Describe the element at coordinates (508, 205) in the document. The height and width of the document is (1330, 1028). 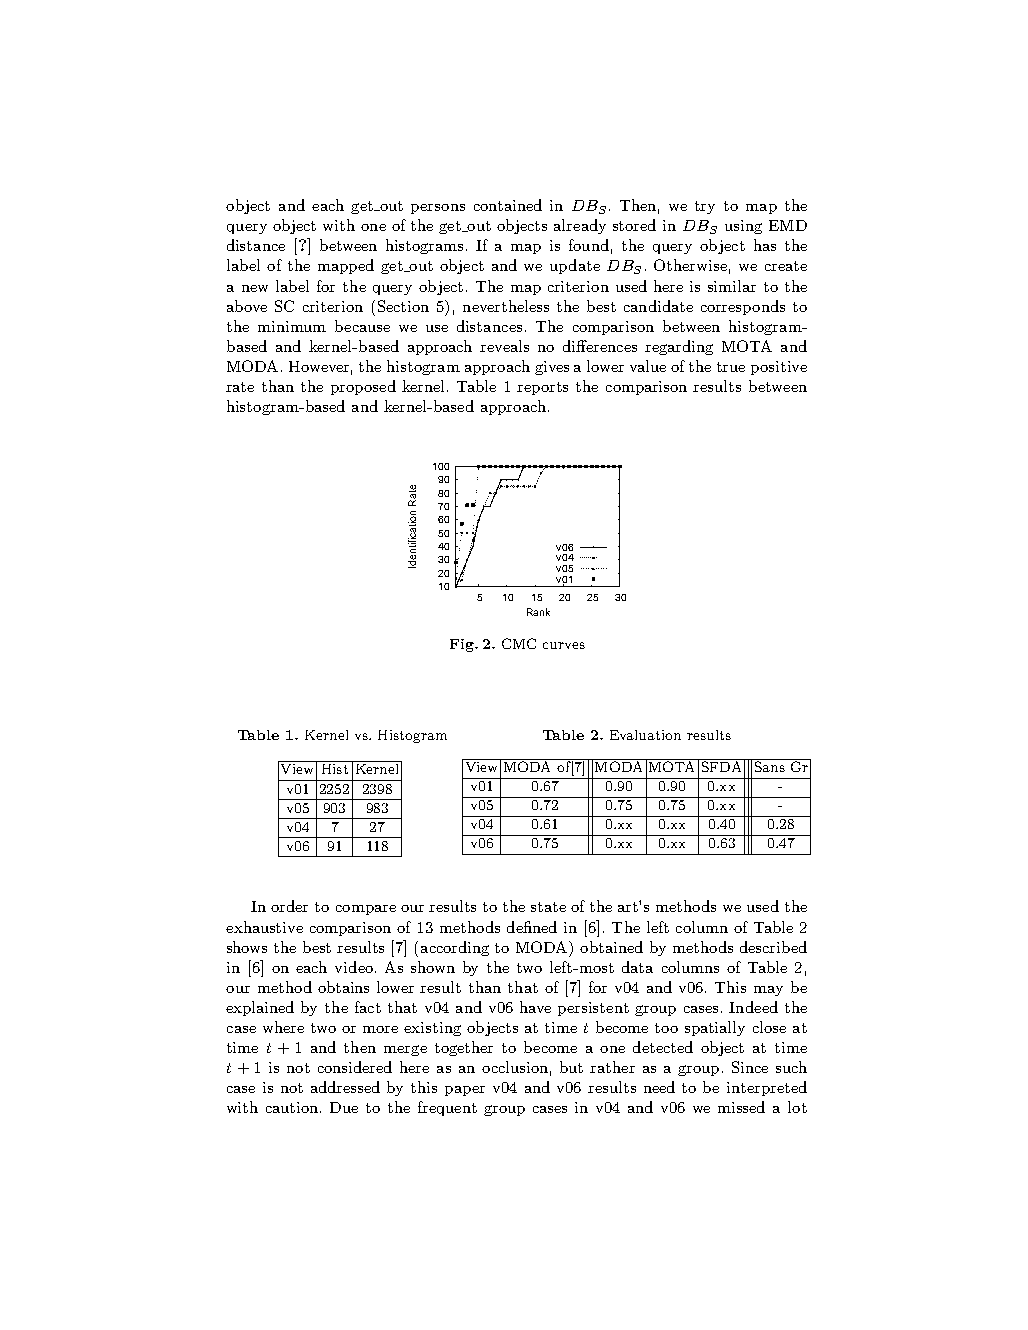
I see `contained` at that location.
